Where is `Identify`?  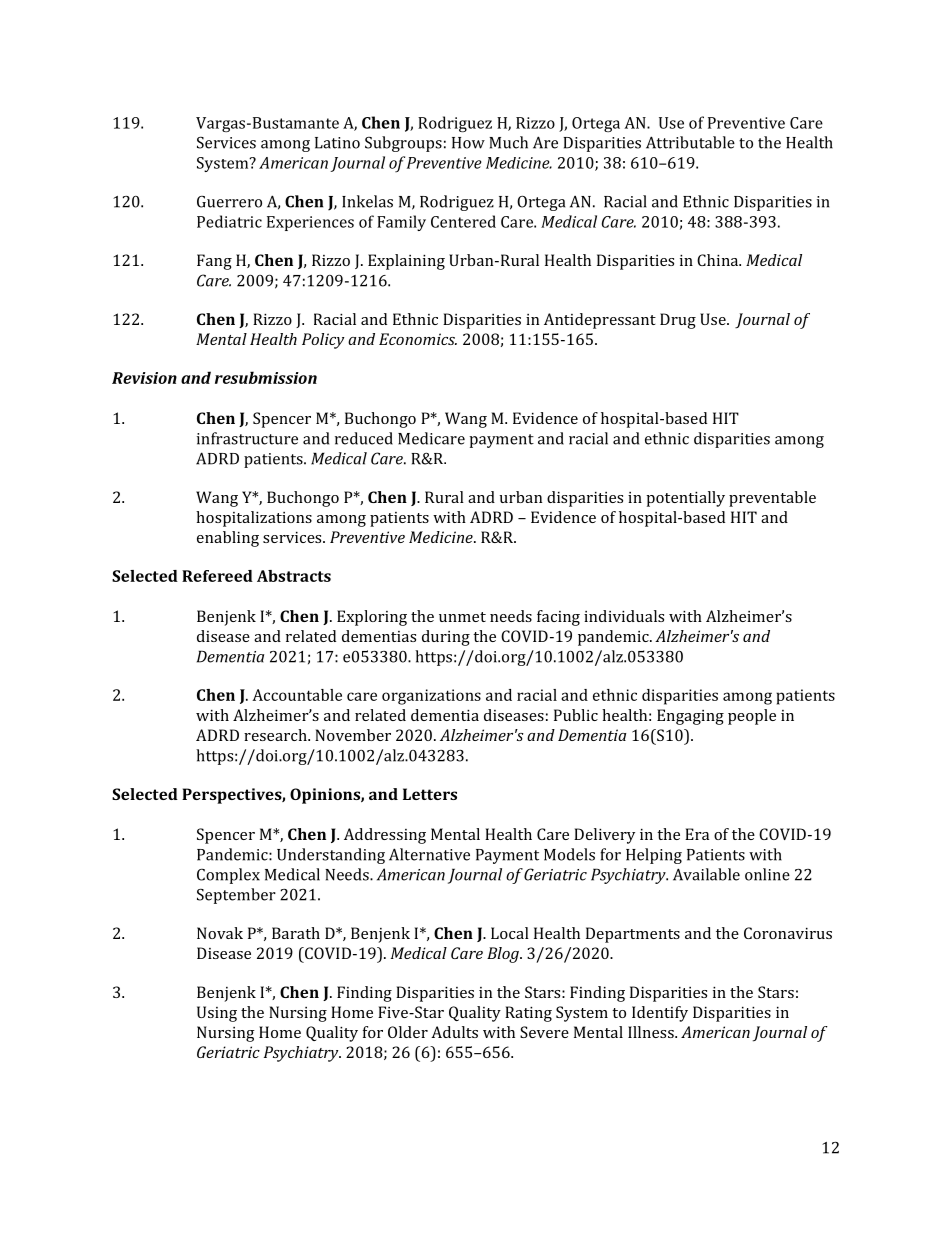 Identify is located at coordinates (660, 1014).
